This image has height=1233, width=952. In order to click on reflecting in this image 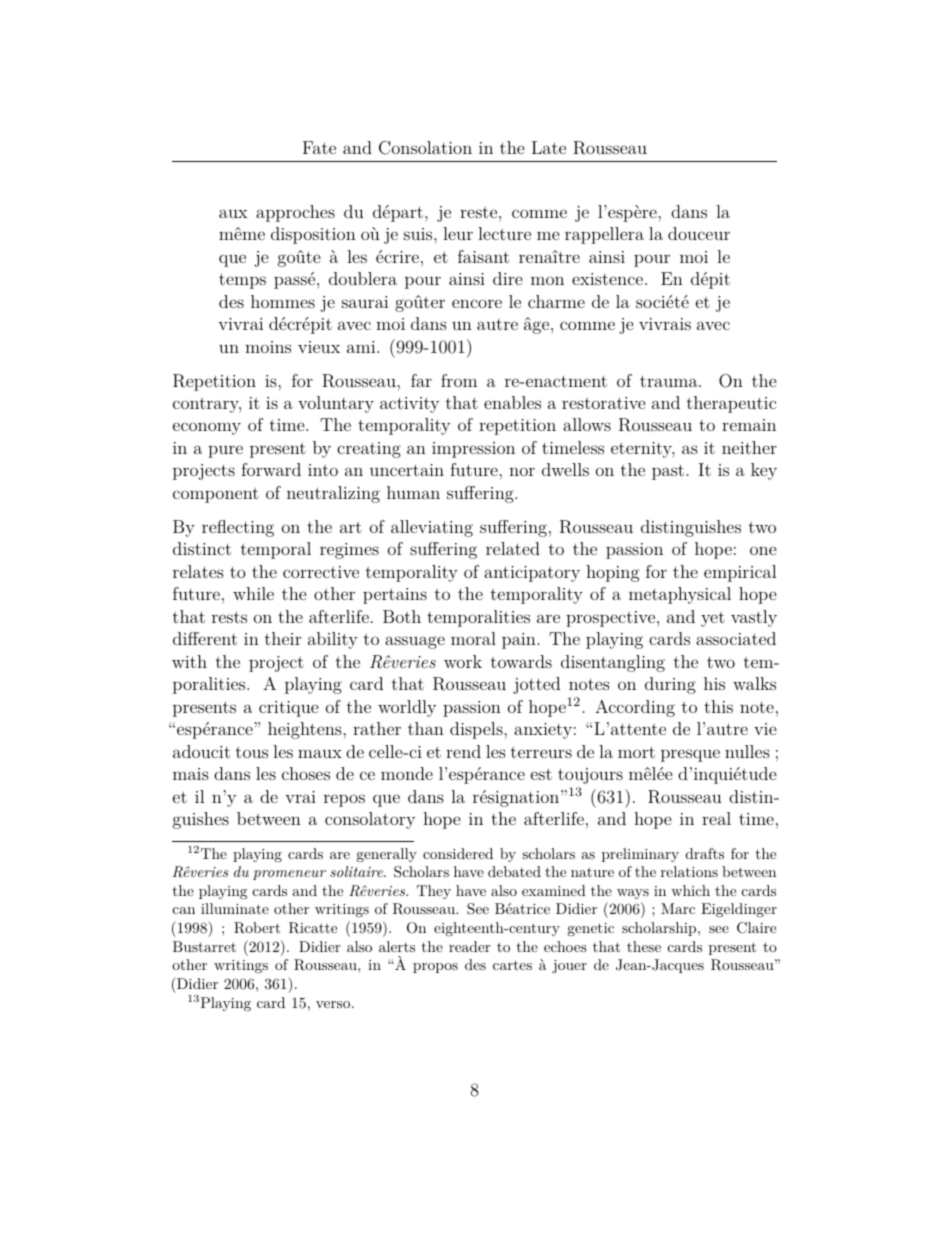, I will do `click(238, 528)`.
